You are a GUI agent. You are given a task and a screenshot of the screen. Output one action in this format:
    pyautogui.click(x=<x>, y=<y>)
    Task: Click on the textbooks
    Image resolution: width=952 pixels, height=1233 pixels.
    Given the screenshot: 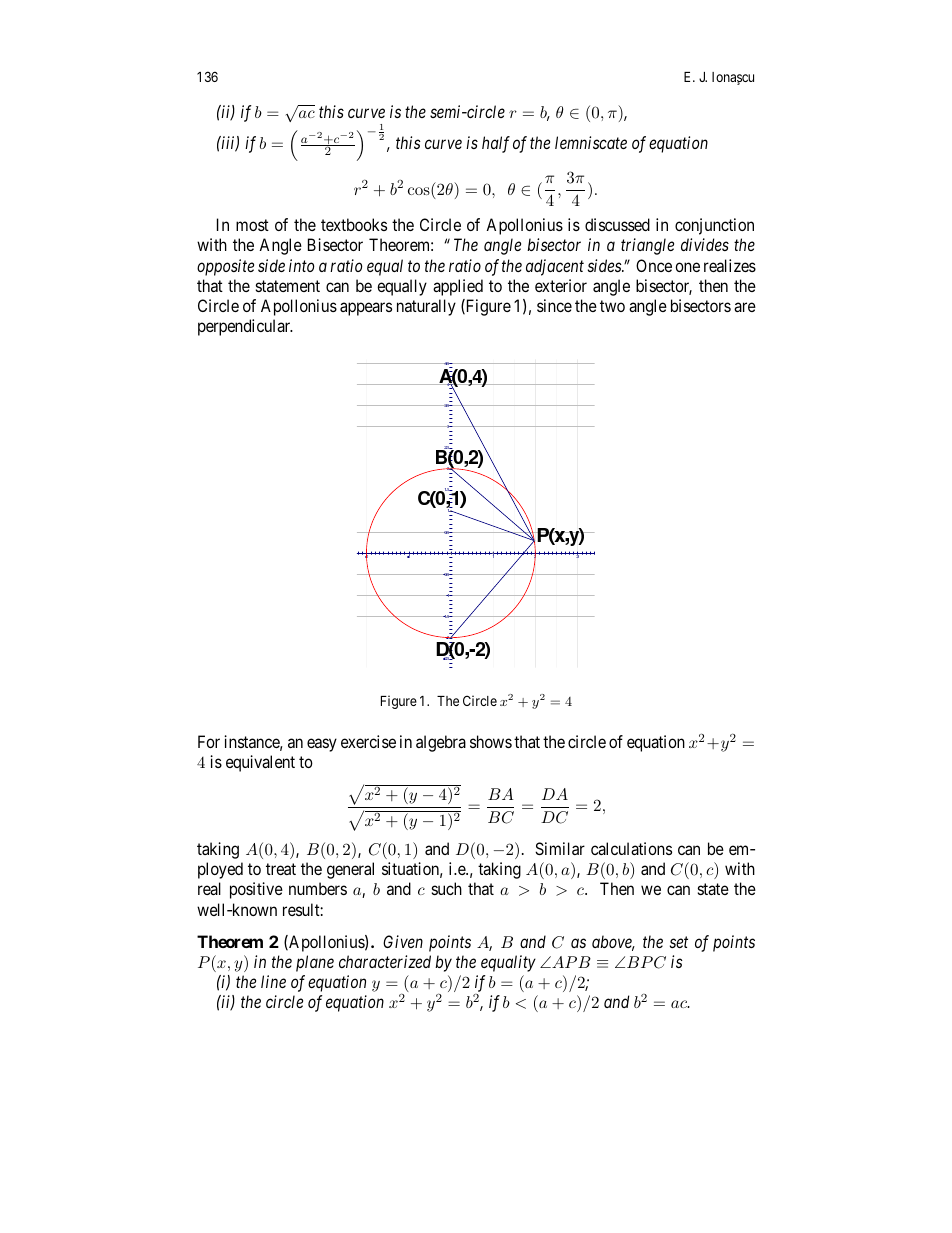 What is the action you would take?
    pyautogui.click(x=354, y=224)
